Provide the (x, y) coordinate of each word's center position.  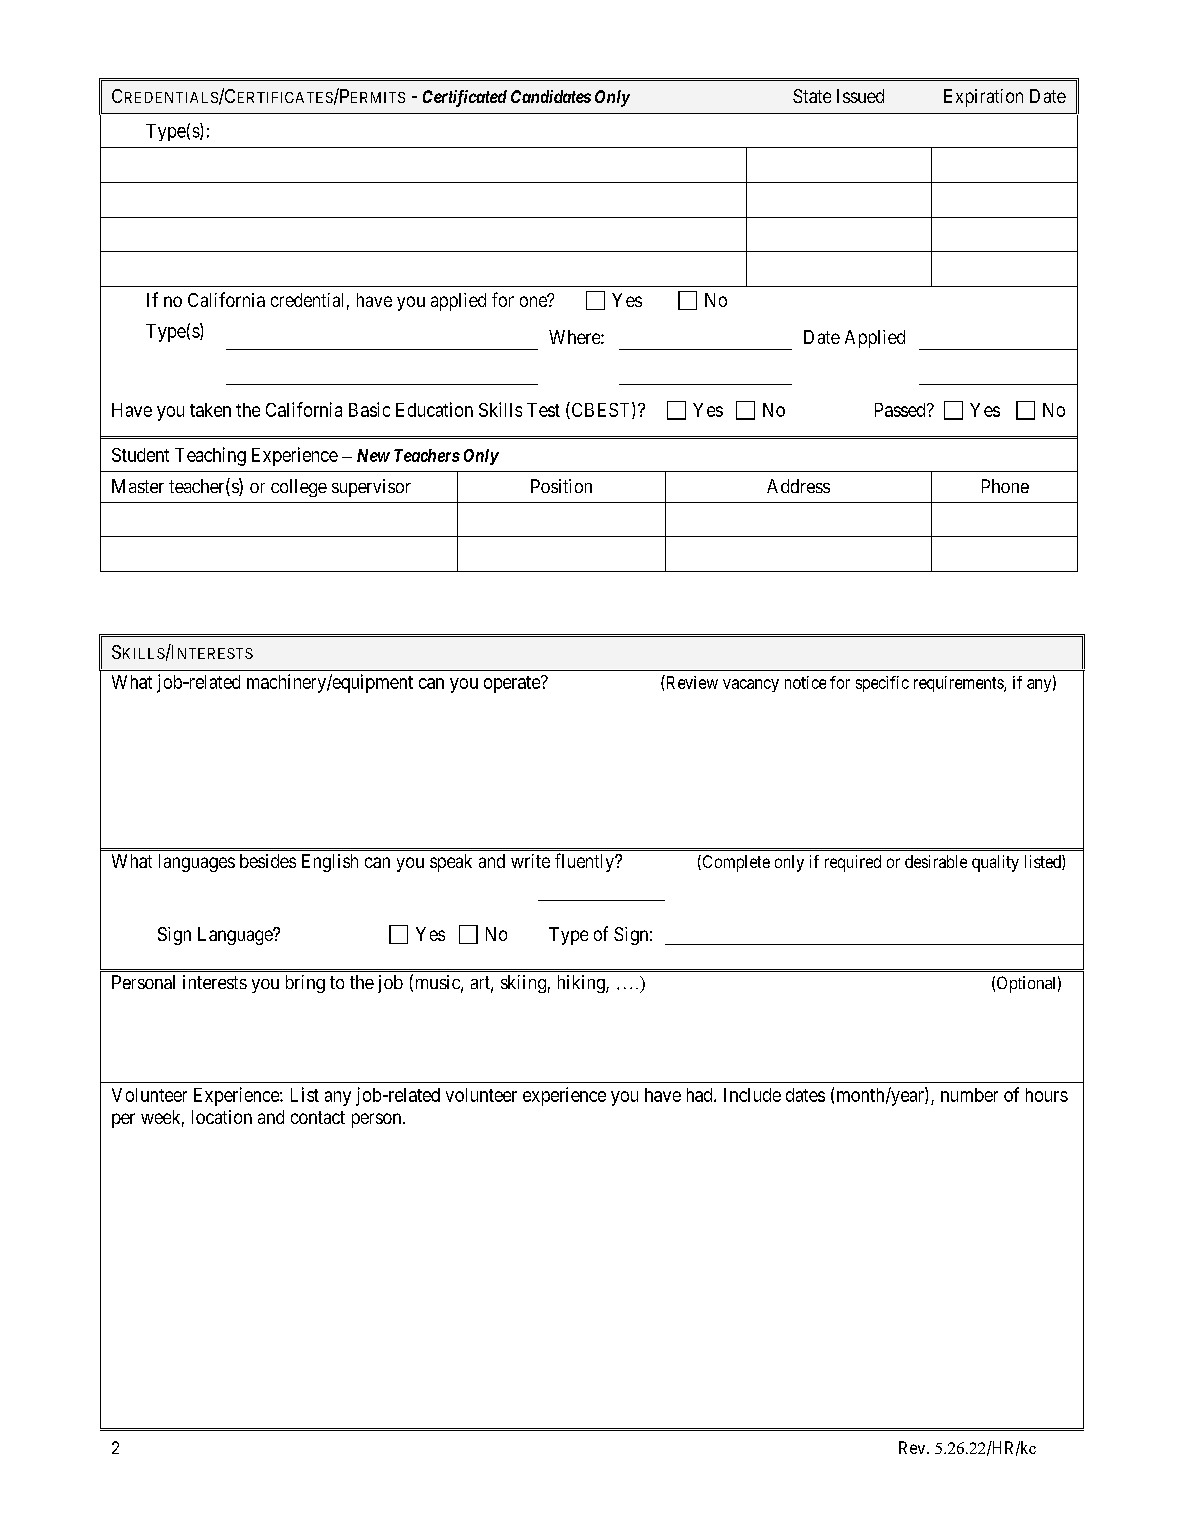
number (969, 1095)
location (222, 1117)
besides (268, 861)
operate (513, 684)
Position (561, 486)
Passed (901, 410)
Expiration (983, 98)
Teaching (210, 456)
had (701, 1095)
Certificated (465, 98)
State (812, 96)
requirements (959, 684)
